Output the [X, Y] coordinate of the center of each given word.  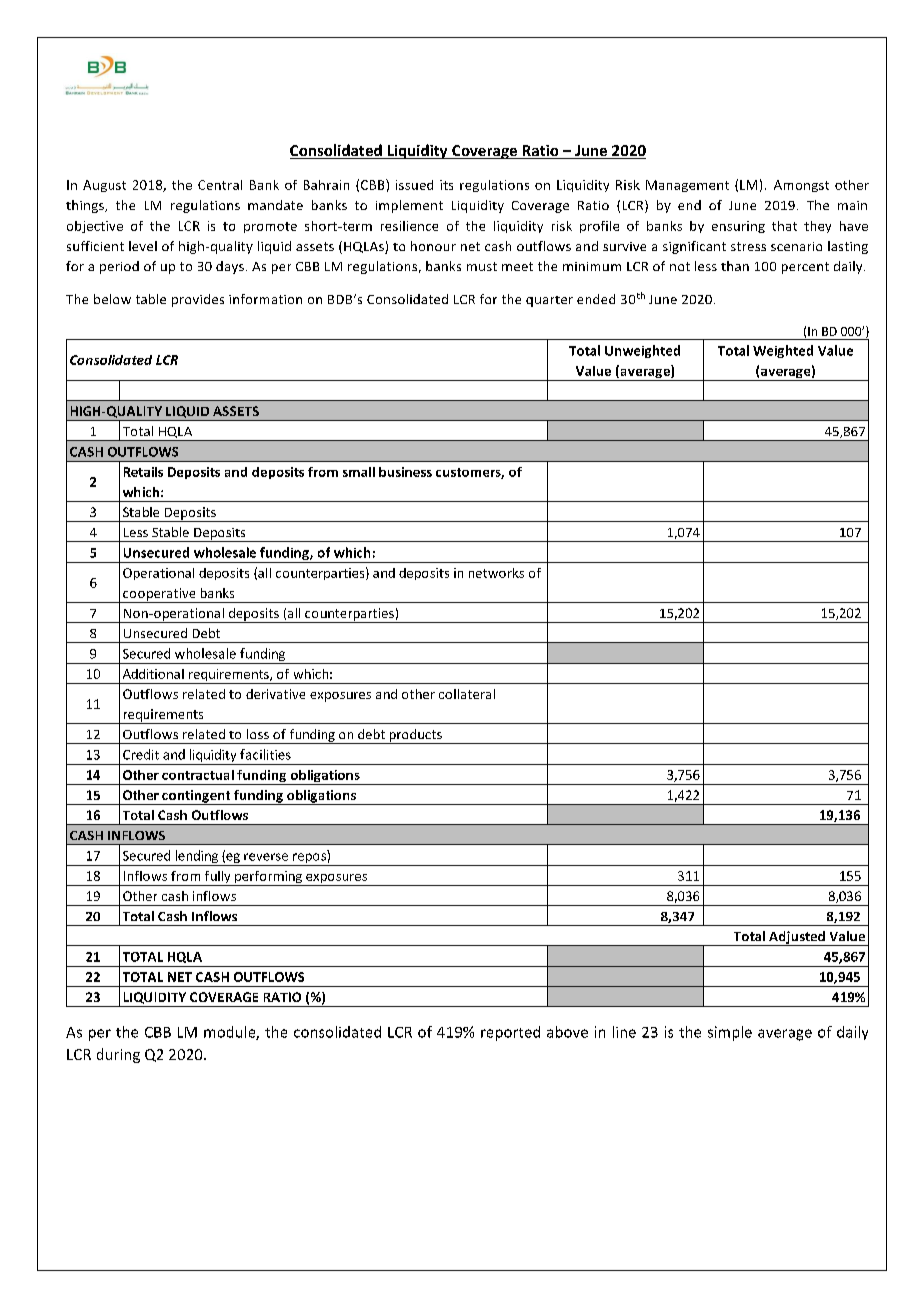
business [405, 472]
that [784, 226]
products [415, 736]
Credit [141, 754]
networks [496, 573]
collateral [467, 694]
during [118, 1055]
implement [409, 206]
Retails [143, 472]
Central [220, 185]
